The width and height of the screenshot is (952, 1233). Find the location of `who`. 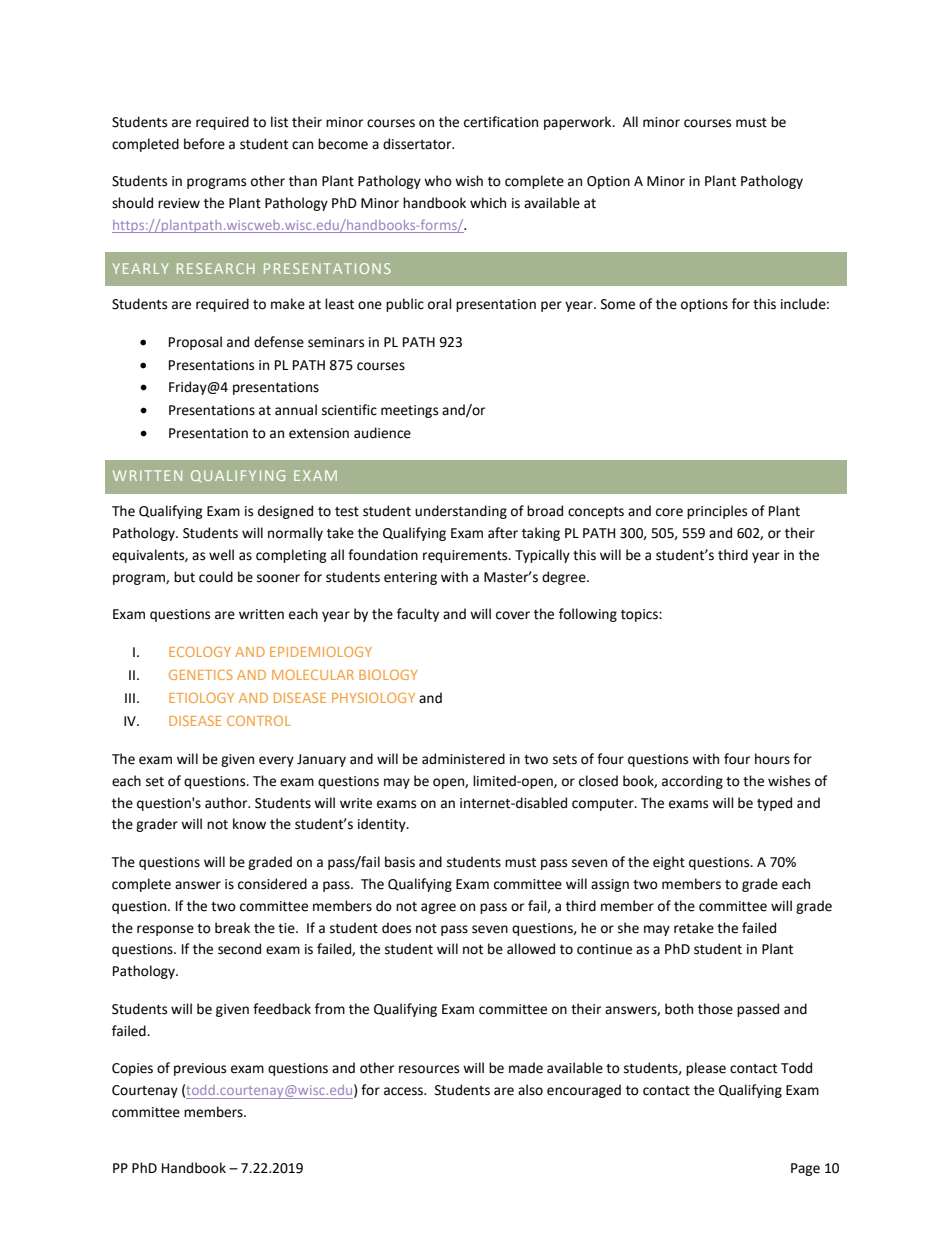

who is located at coordinates (438, 181).
